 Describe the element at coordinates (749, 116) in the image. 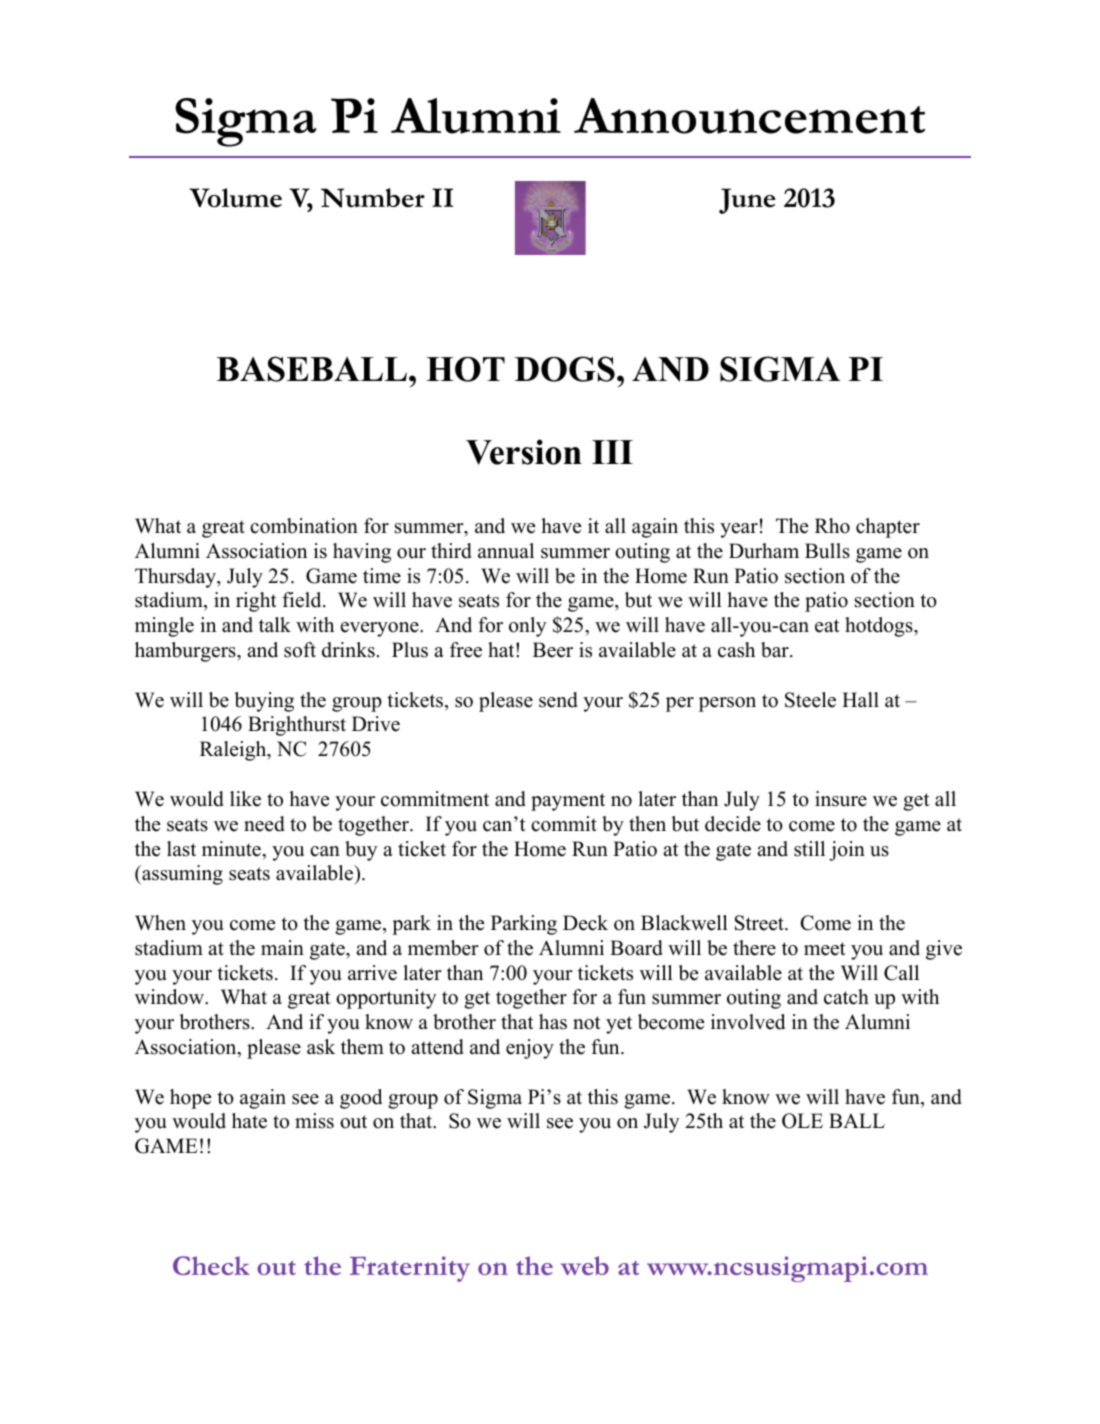

I see `Announcement` at that location.
